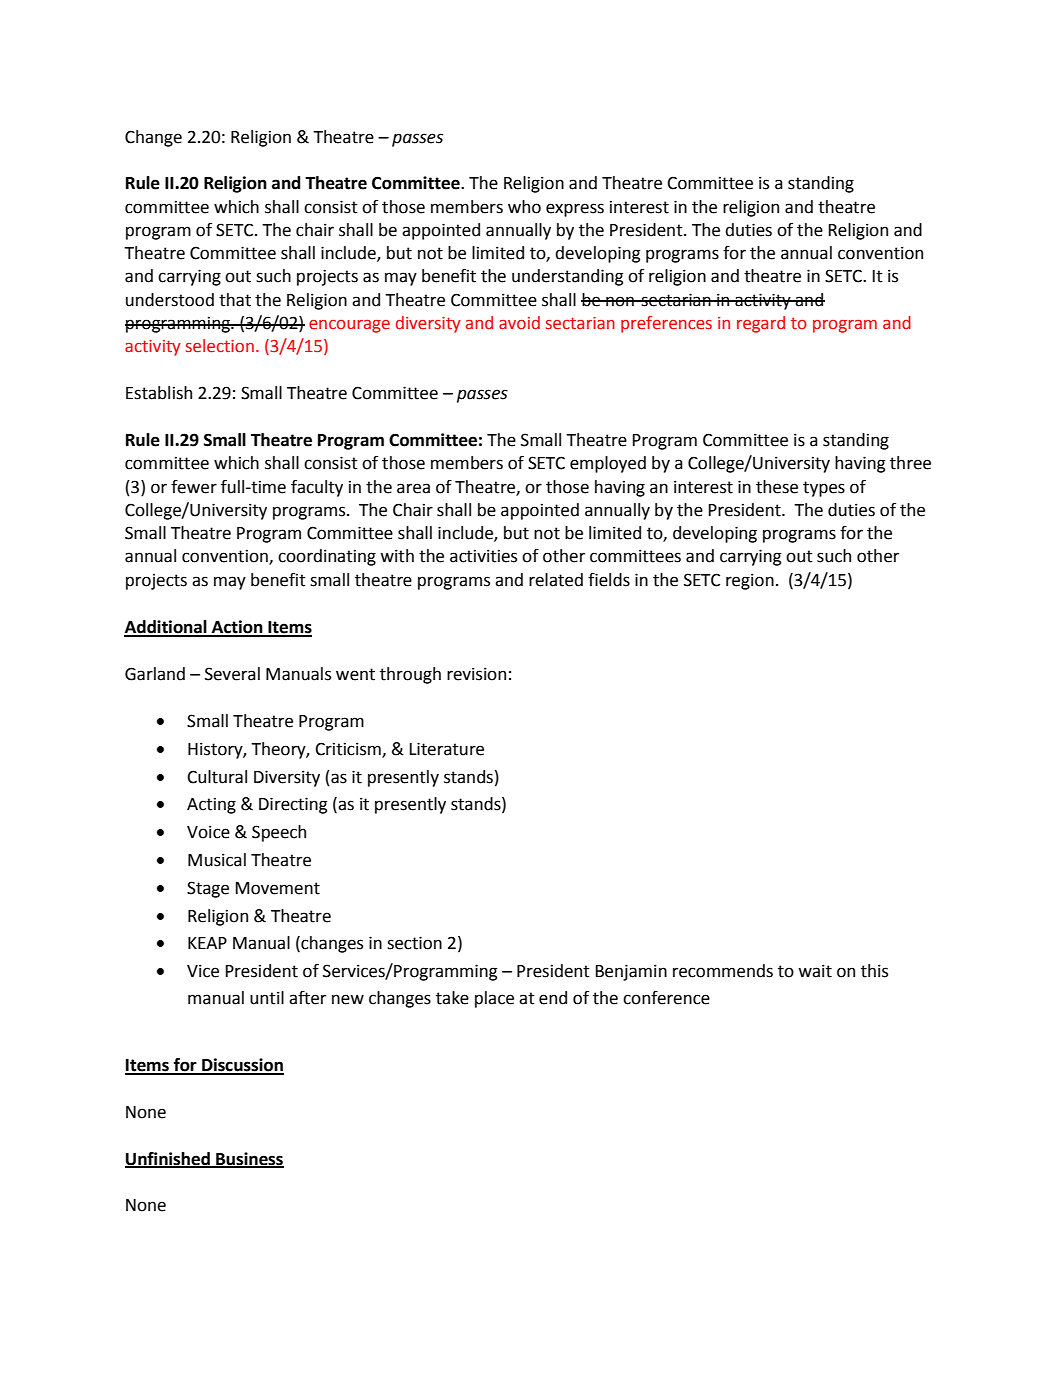  What do you see at coordinates (267, 998) in the page?
I see `until` at bounding box center [267, 998].
